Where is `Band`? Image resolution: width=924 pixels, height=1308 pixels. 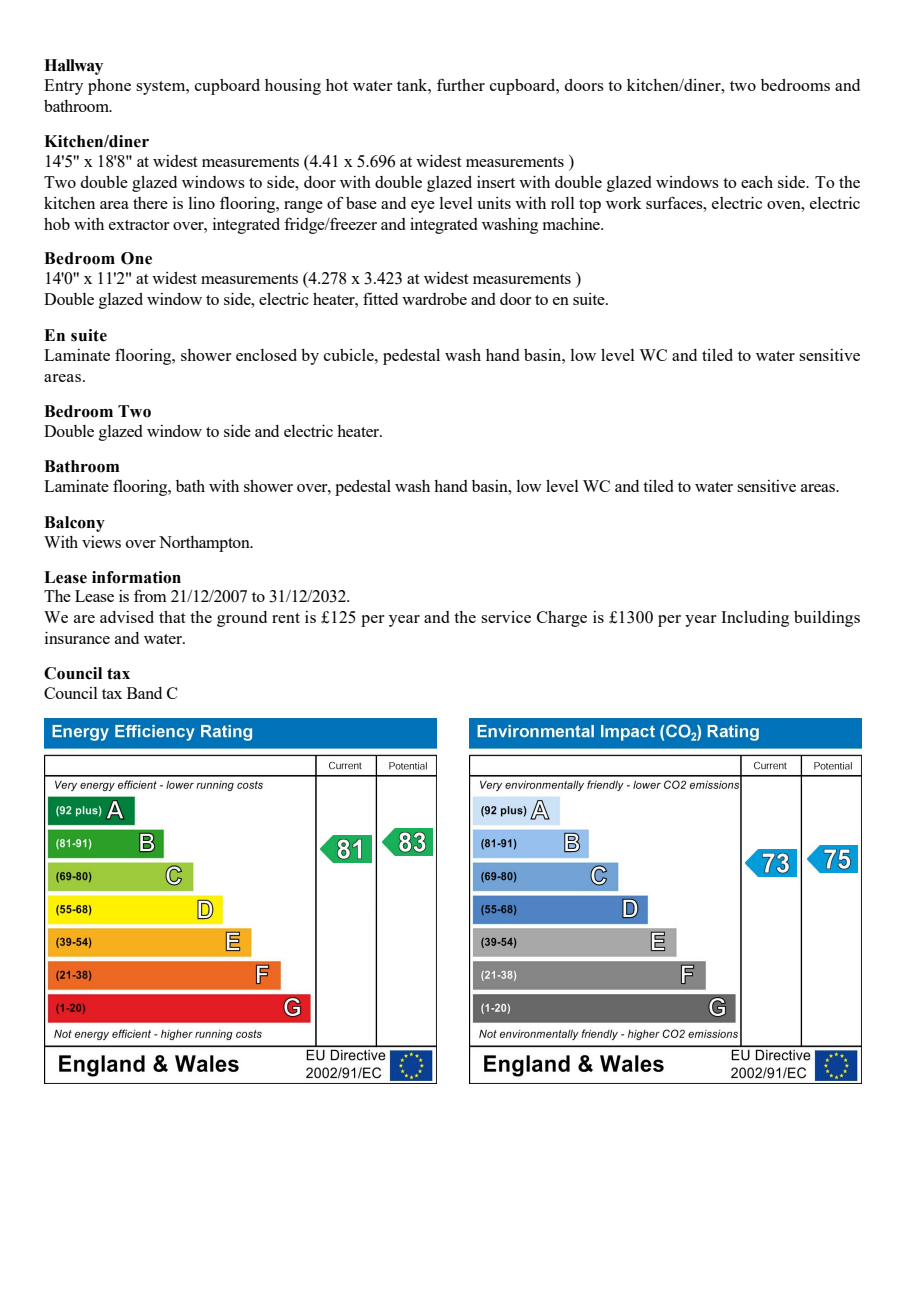
Band is located at coordinates (144, 693).
